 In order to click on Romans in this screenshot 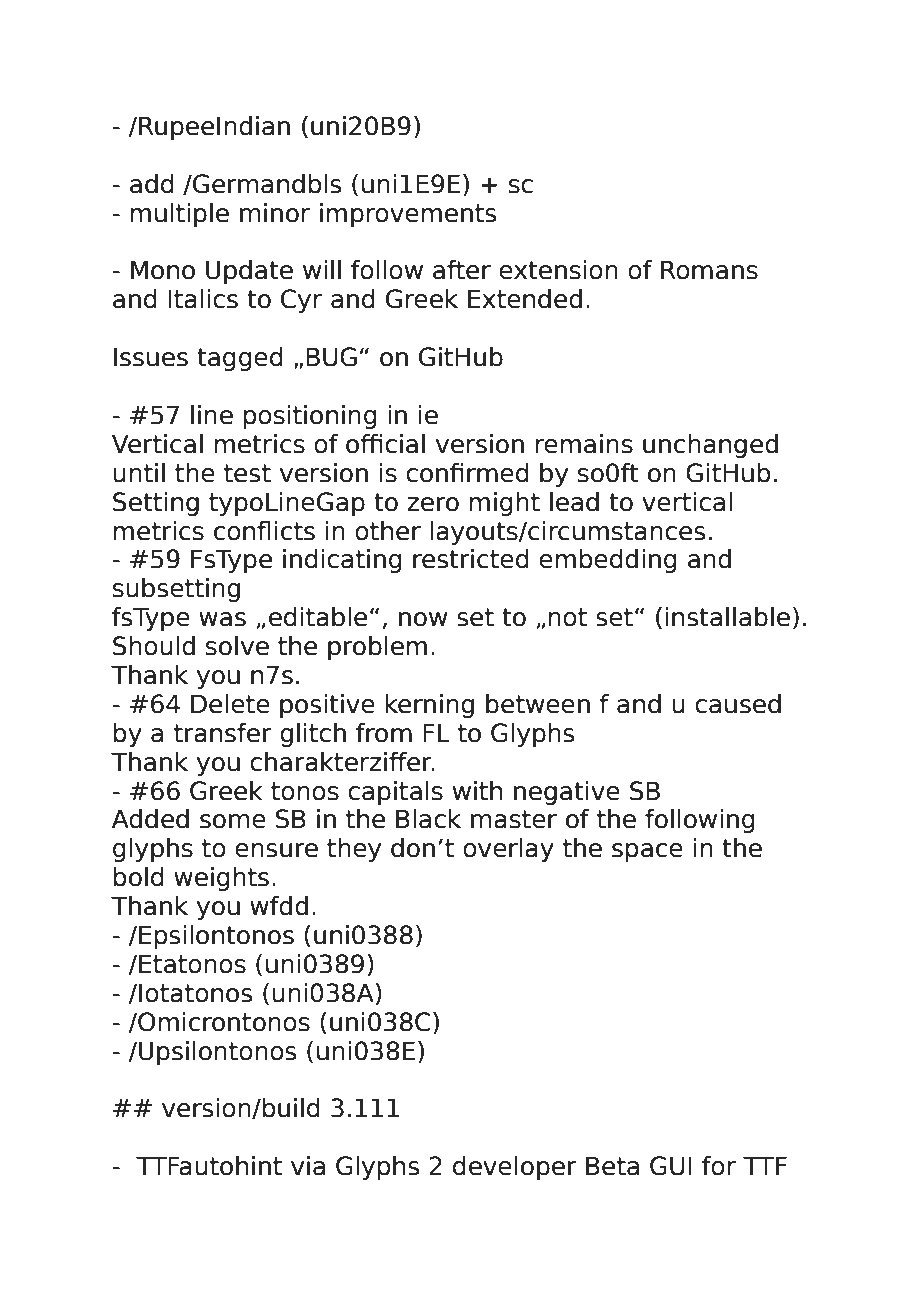, I will do `click(709, 270)`.
